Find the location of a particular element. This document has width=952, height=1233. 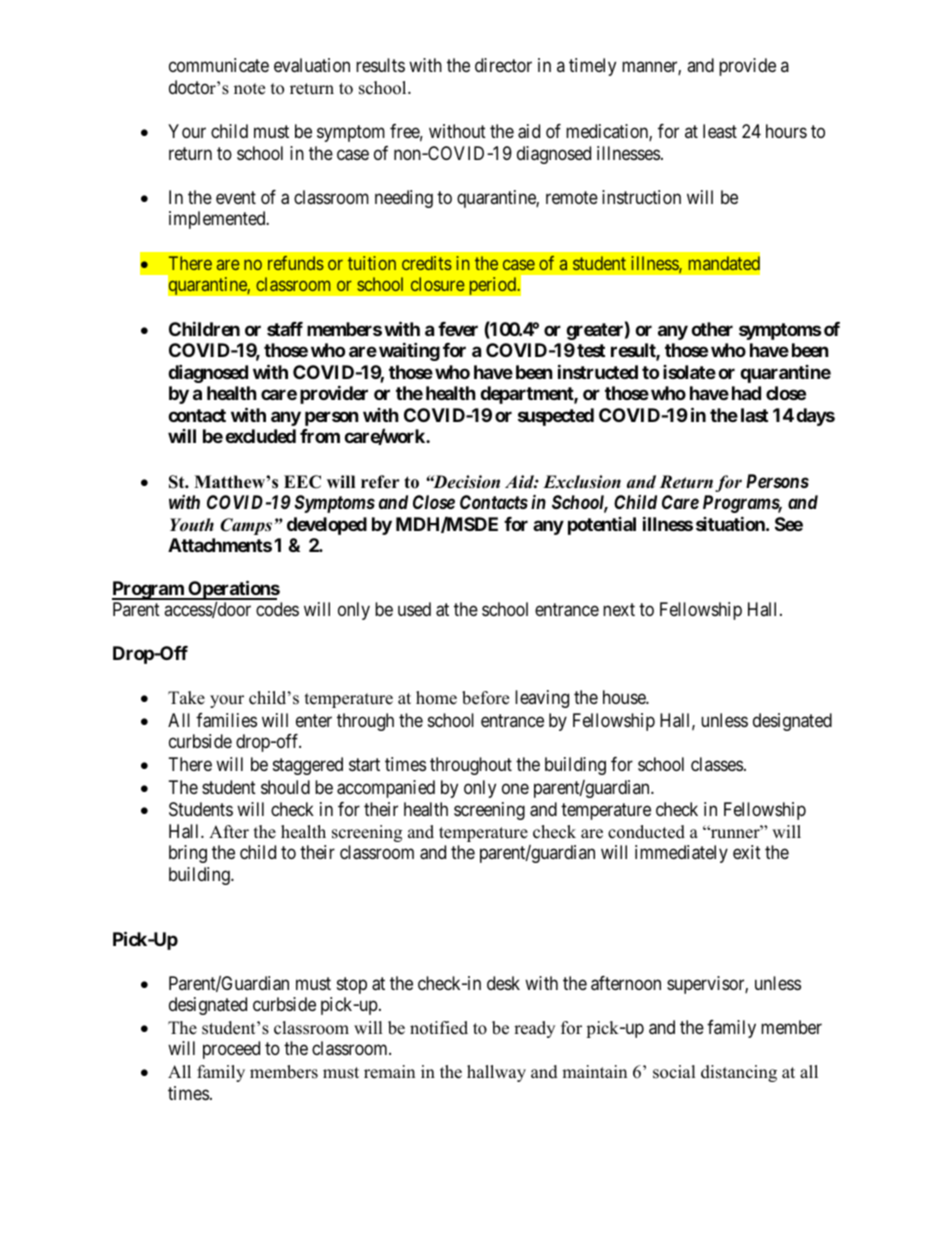

least is located at coordinates (720, 131).
